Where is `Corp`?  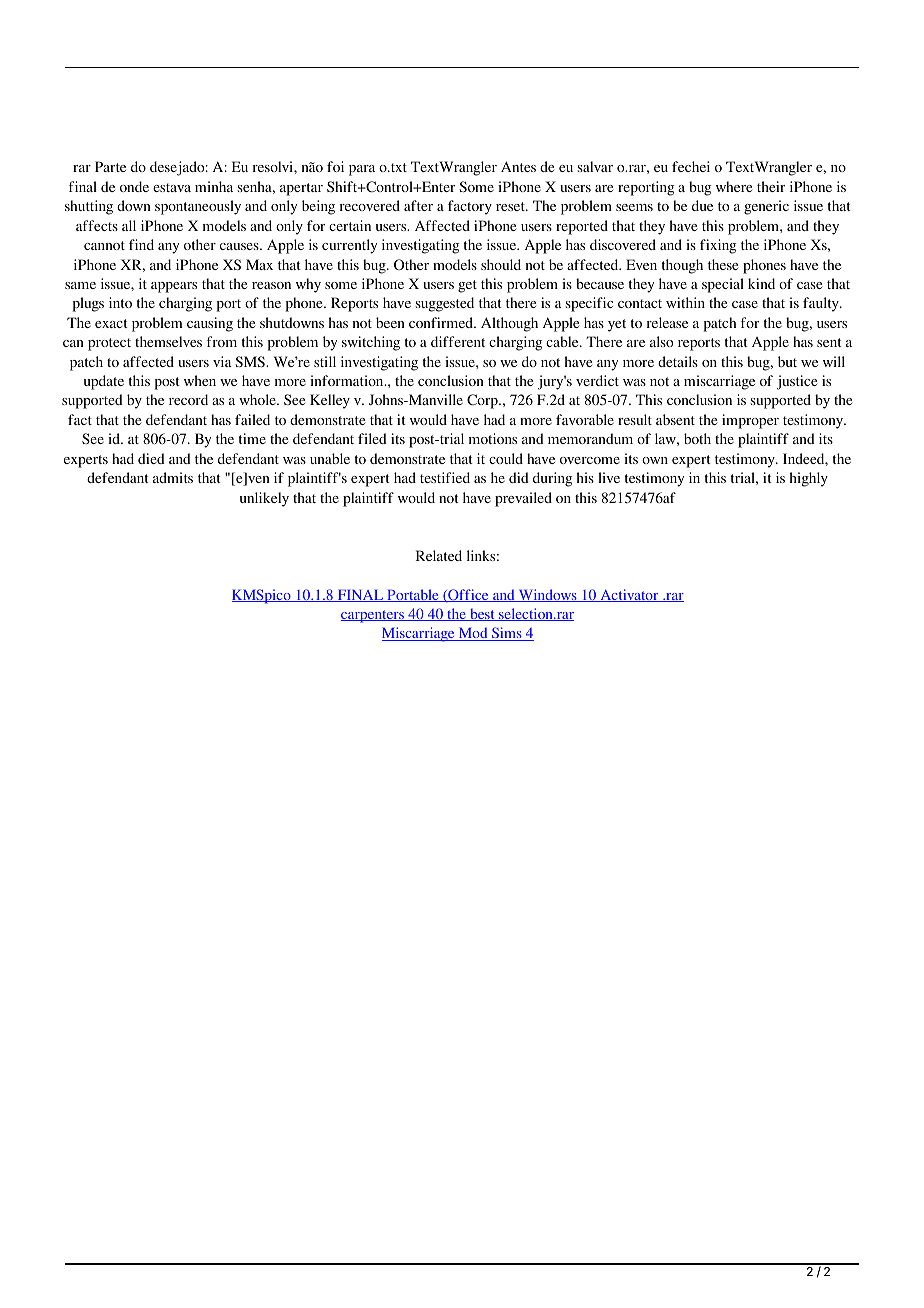 Corp is located at coordinates (483, 401).
